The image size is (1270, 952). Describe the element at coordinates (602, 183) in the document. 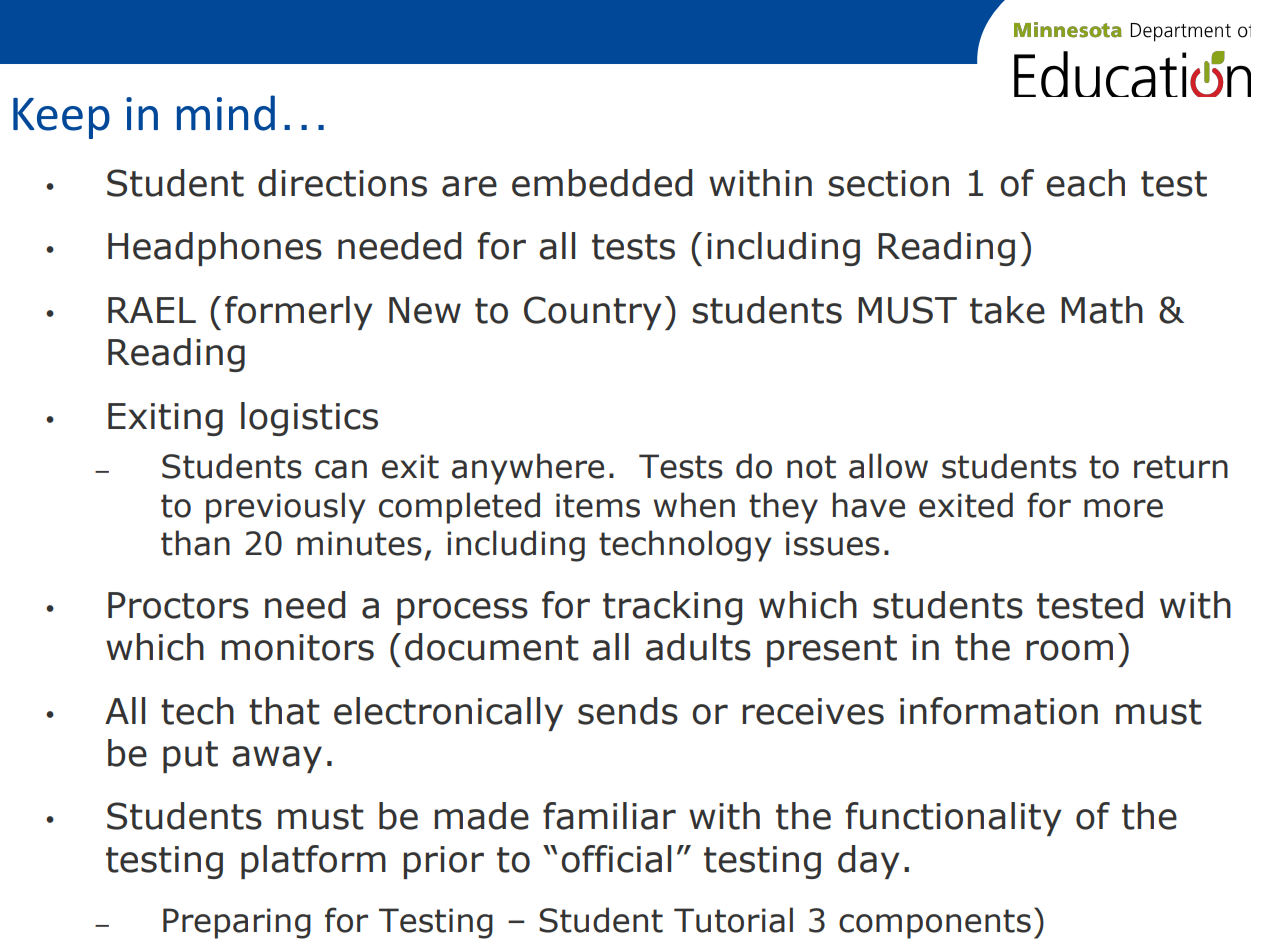

I see `embedded` at that location.
